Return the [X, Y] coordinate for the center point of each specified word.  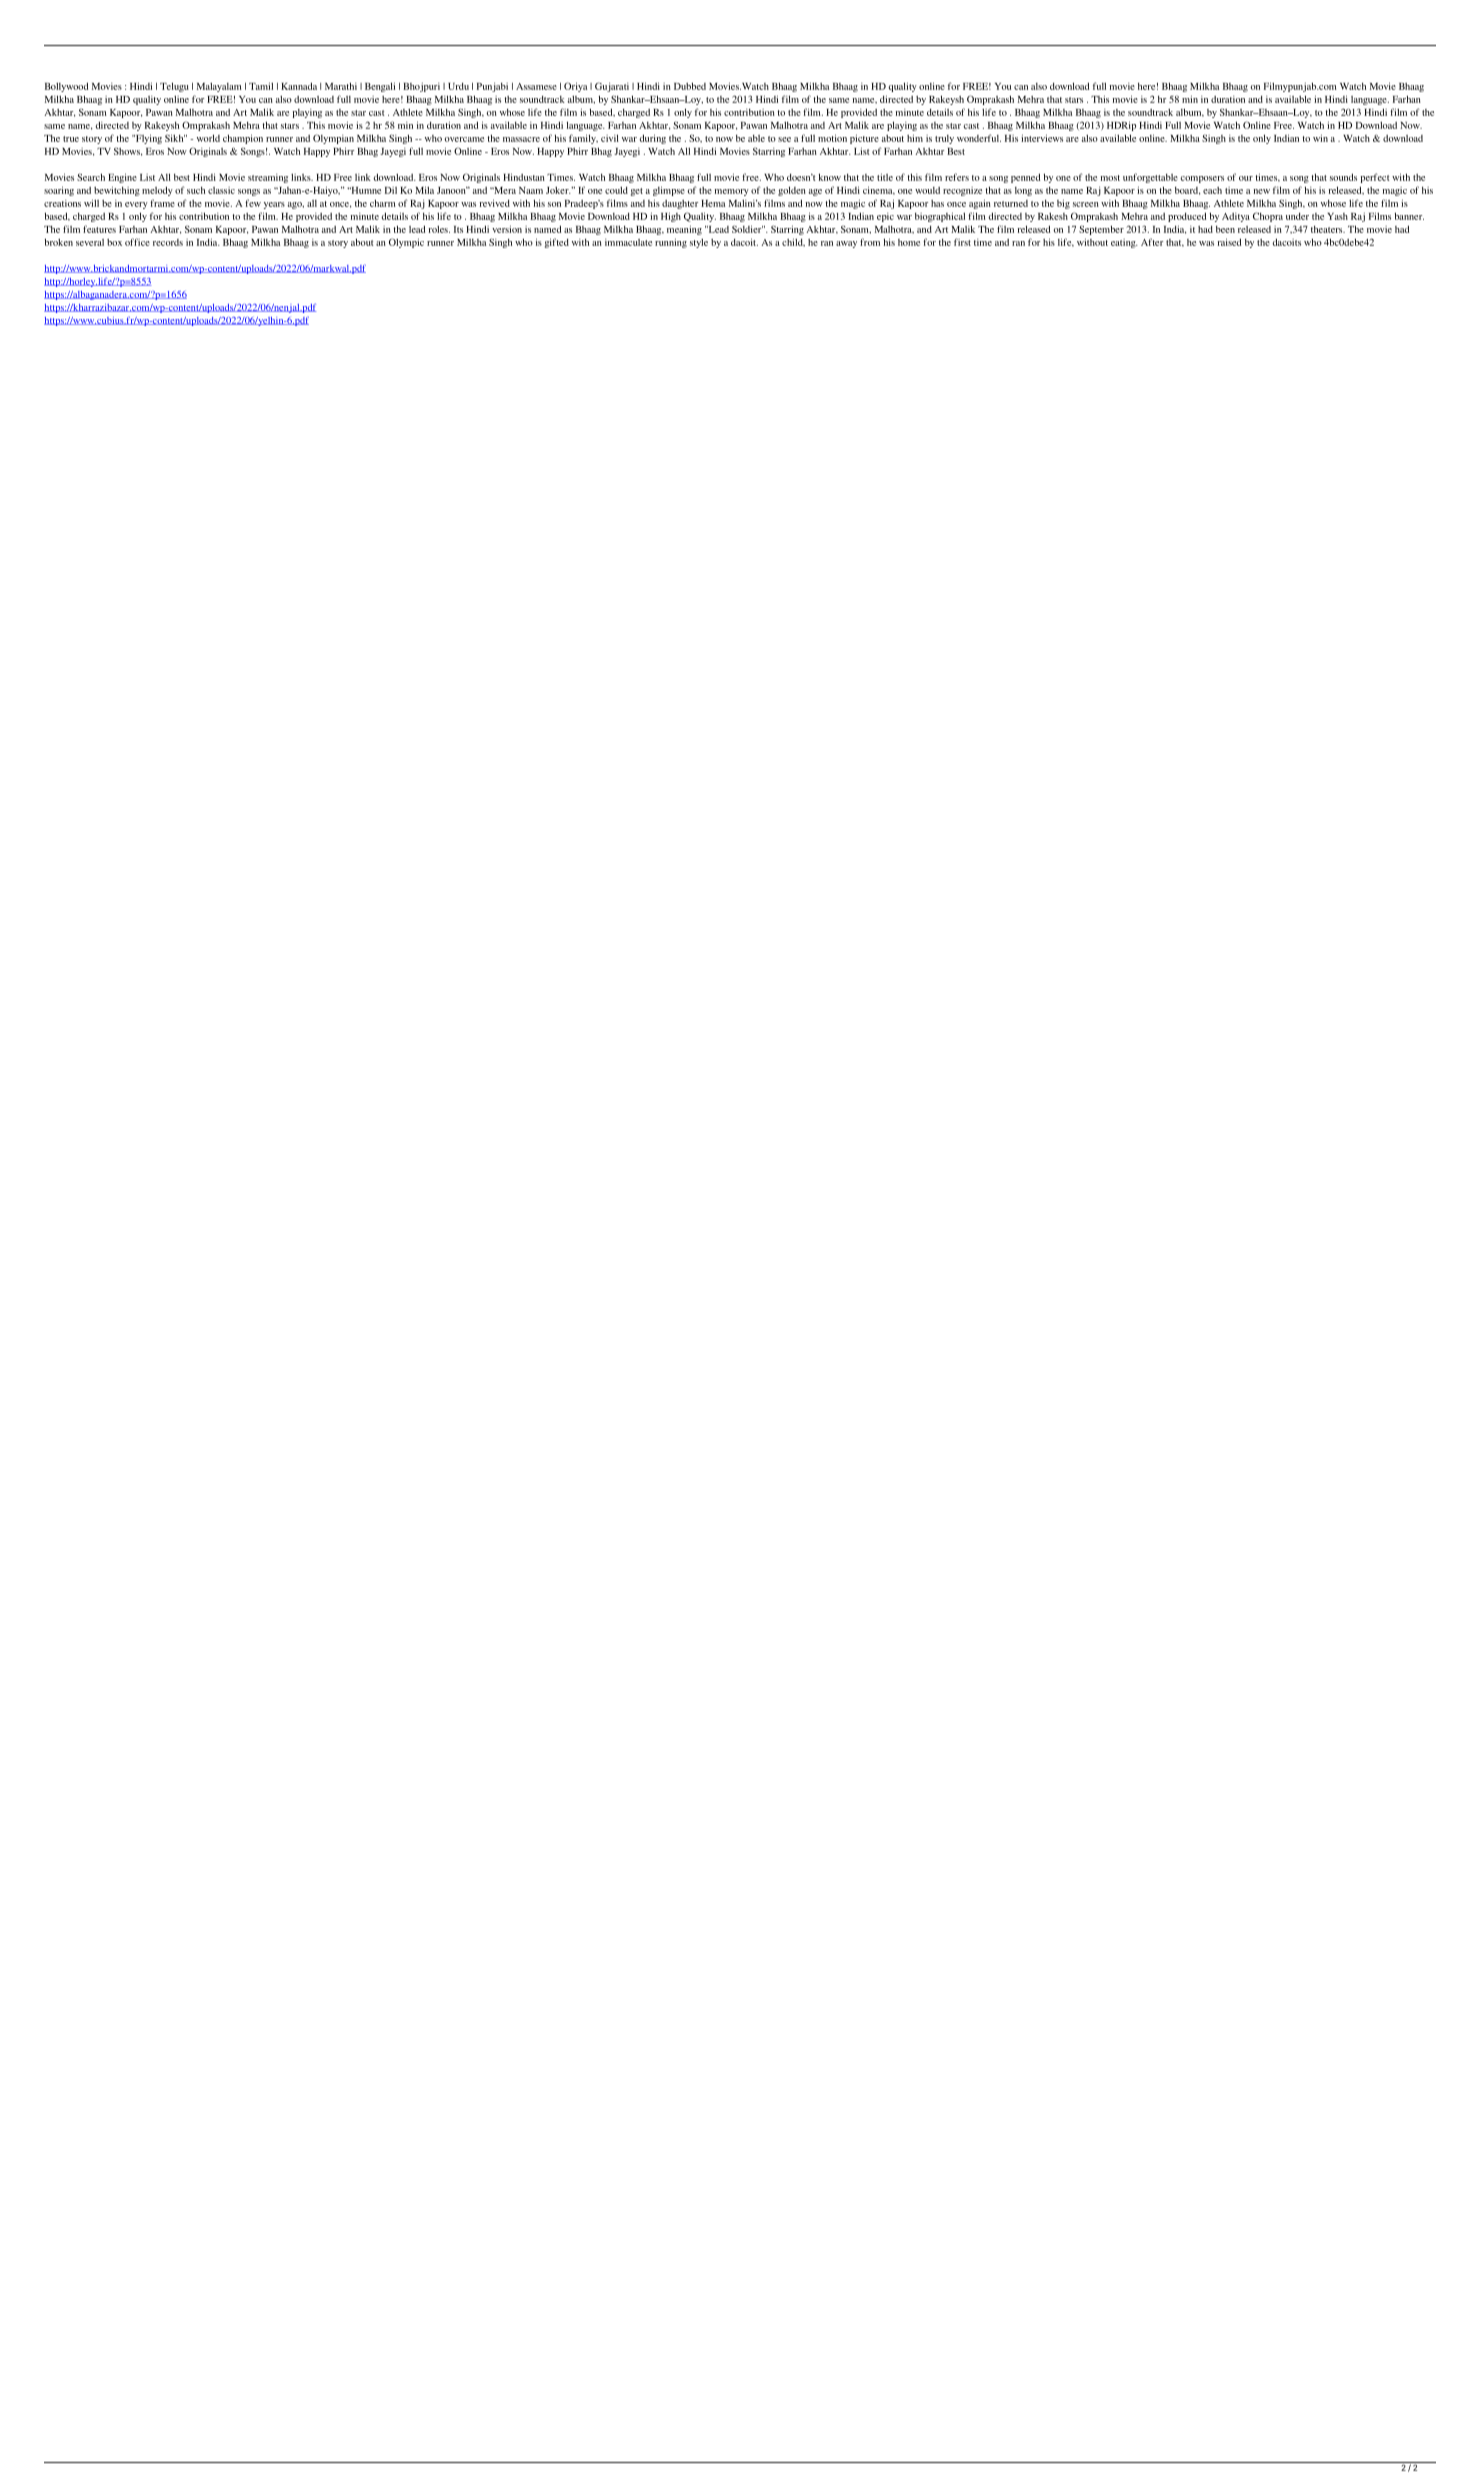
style [699, 243]
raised [1229, 242]
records [168, 242]
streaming [268, 178]
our [1246, 178]
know [830, 177]
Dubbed [690, 86]
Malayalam [219, 87]
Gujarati [612, 87]
